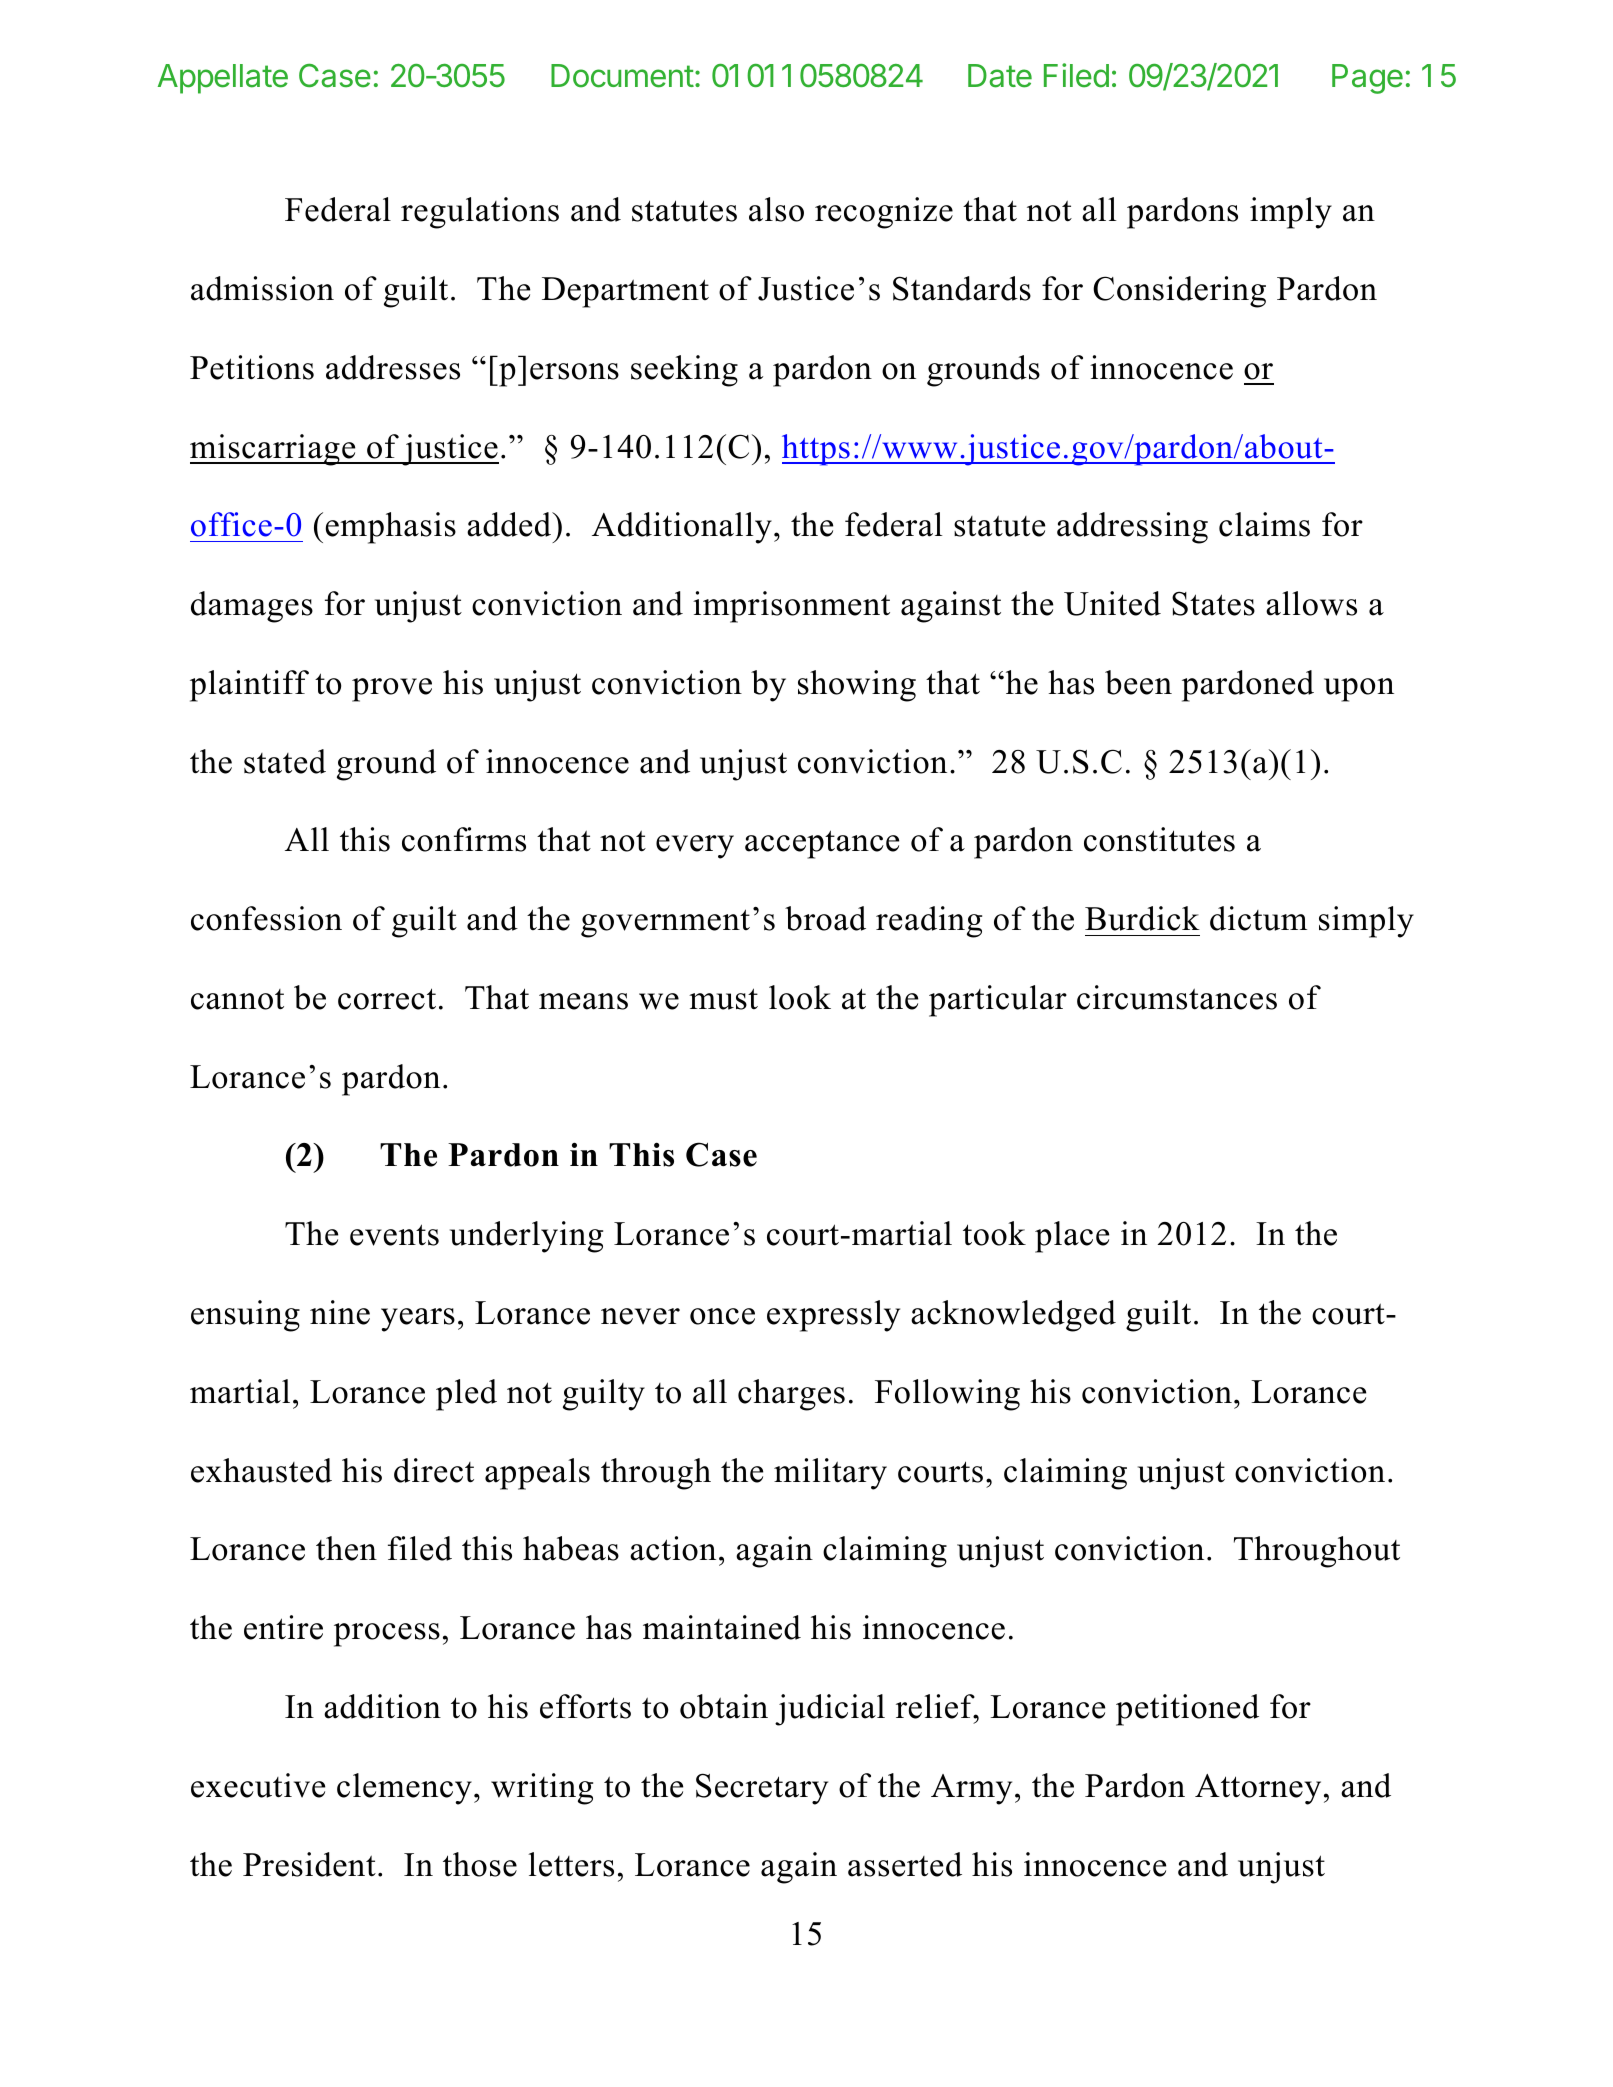 The height and width of the image is (2087, 1613). I want to click on Secretary, so click(762, 1789).
